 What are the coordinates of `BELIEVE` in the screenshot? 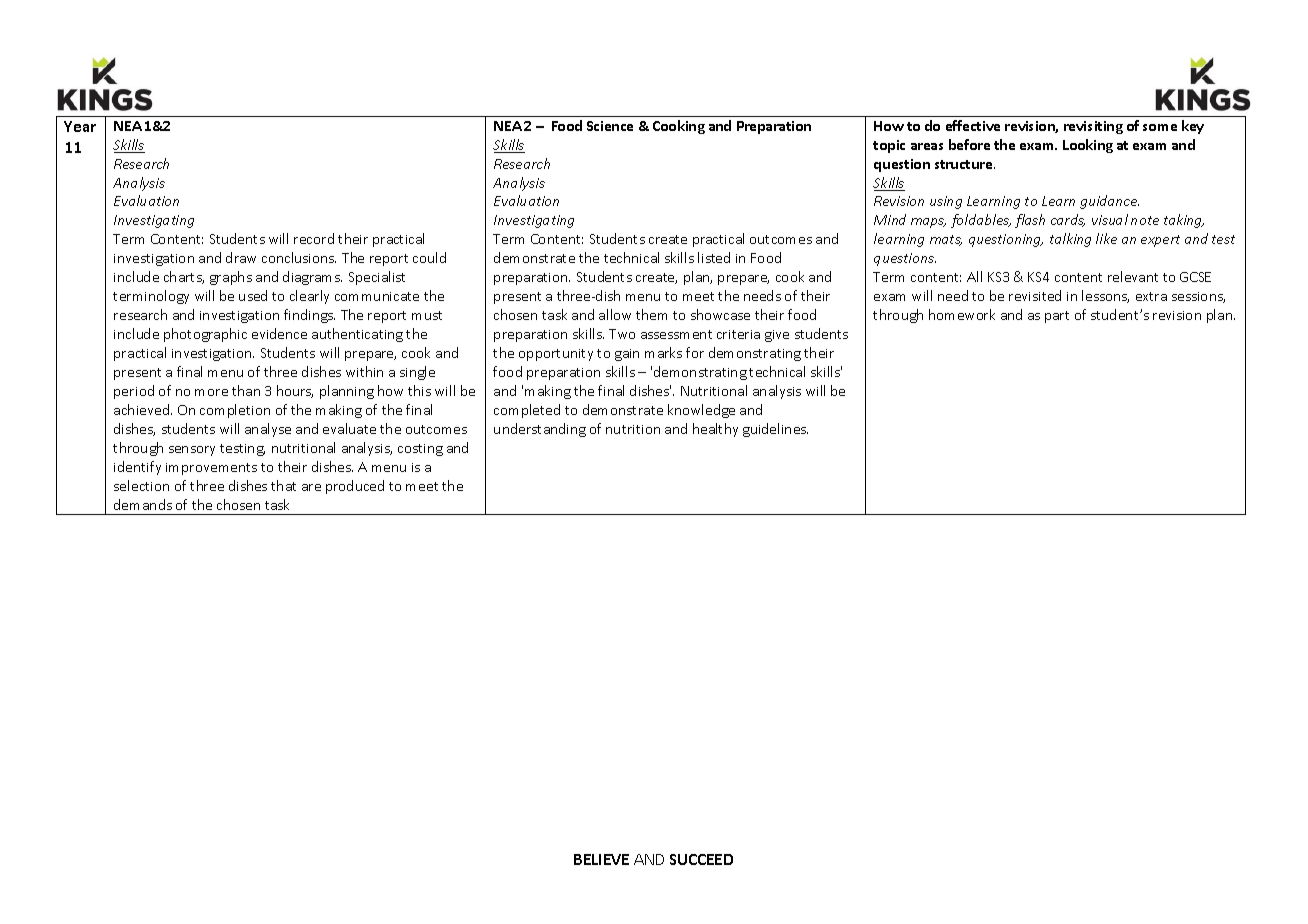 It's located at (601, 859).
